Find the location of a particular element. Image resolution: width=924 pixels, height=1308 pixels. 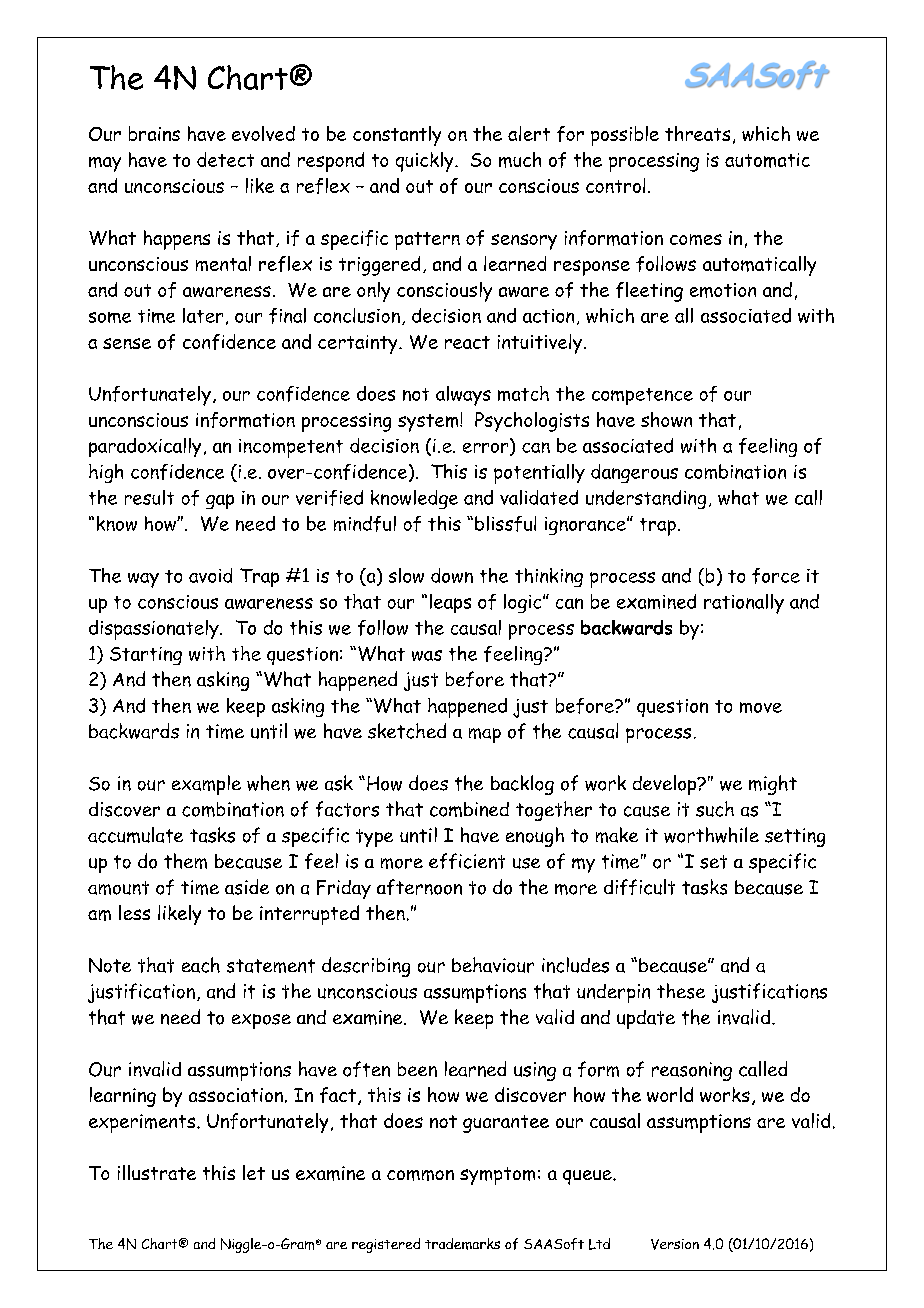

quickly is located at coordinates (426, 162).
